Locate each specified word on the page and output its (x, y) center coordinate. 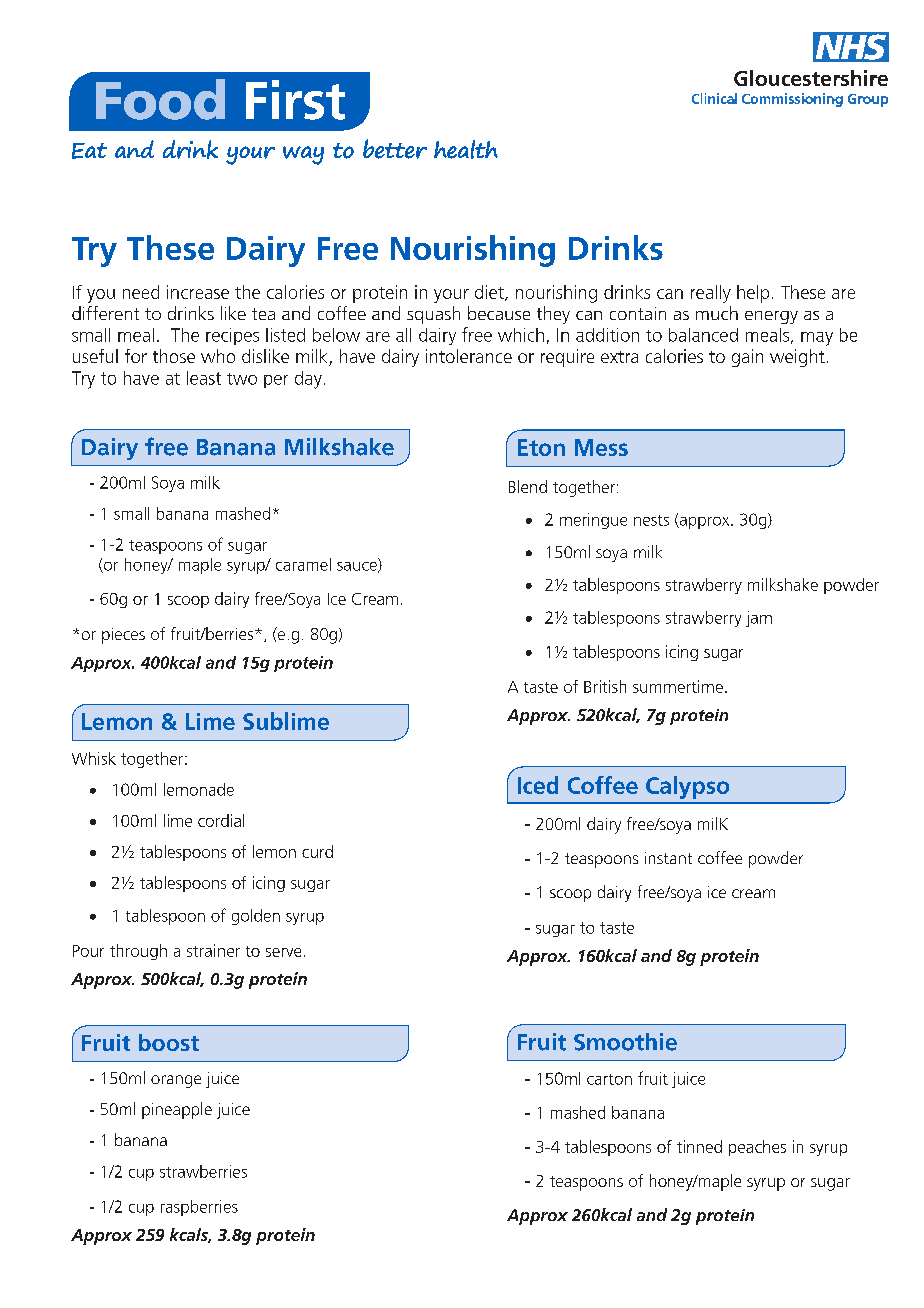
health (466, 149)
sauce (358, 567)
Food (160, 99)
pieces (123, 636)
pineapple (177, 1110)
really (711, 294)
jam (759, 619)
